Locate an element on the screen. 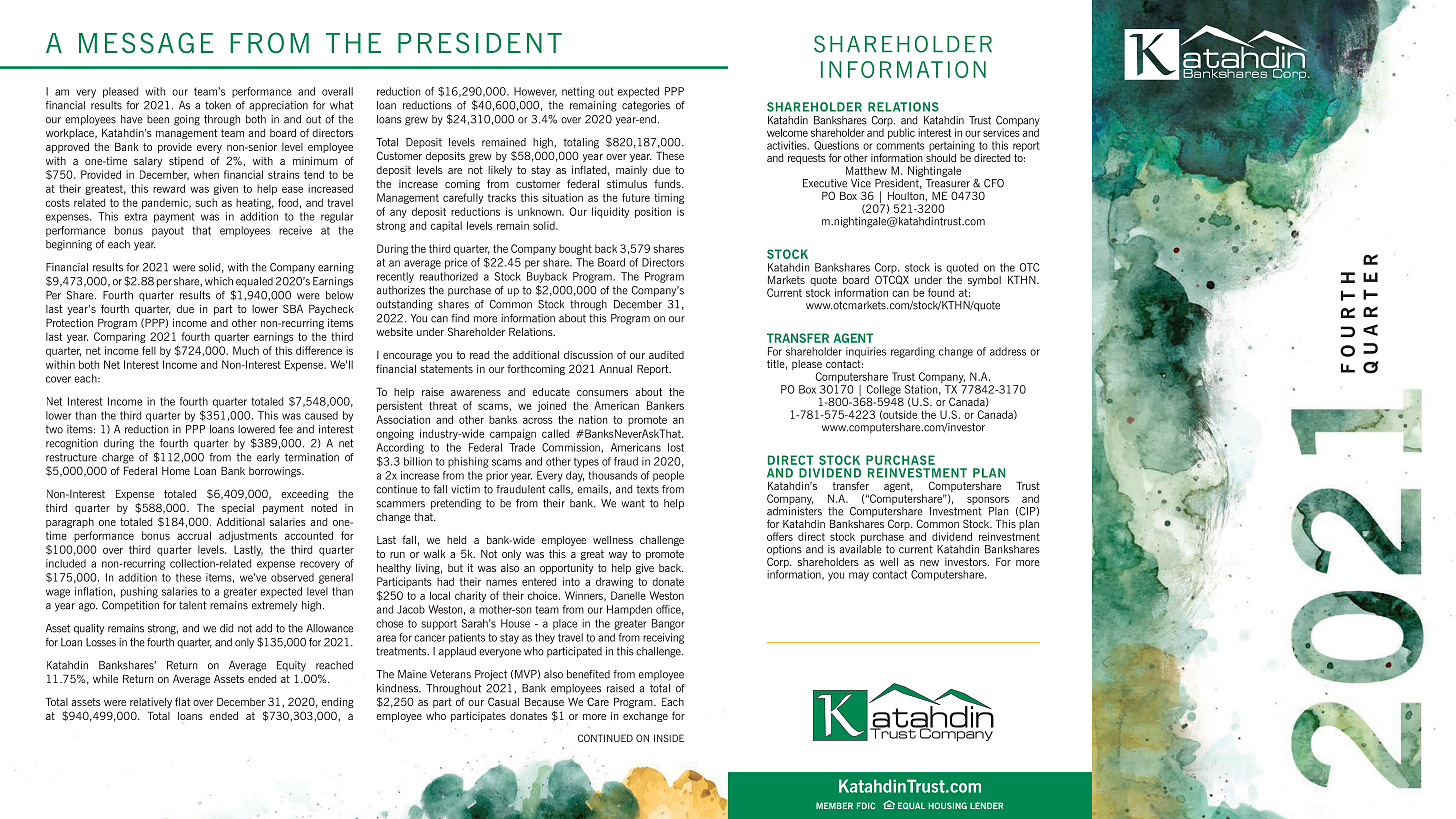 The image size is (1456, 819). across is located at coordinates (538, 420).
